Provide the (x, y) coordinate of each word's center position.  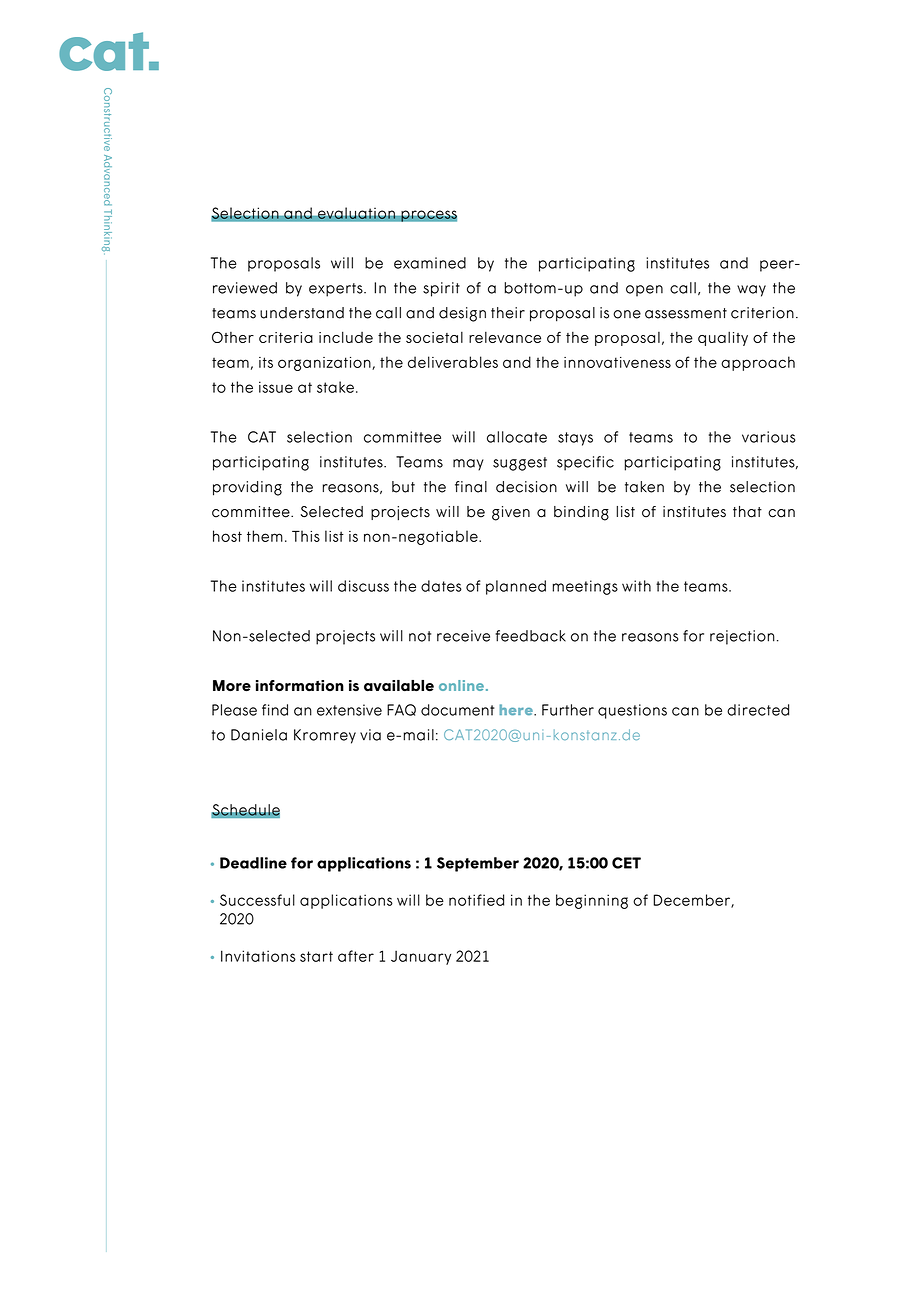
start (316, 956)
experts (337, 290)
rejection (742, 637)
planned (516, 587)
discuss (363, 586)
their (508, 313)
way (751, 291)
